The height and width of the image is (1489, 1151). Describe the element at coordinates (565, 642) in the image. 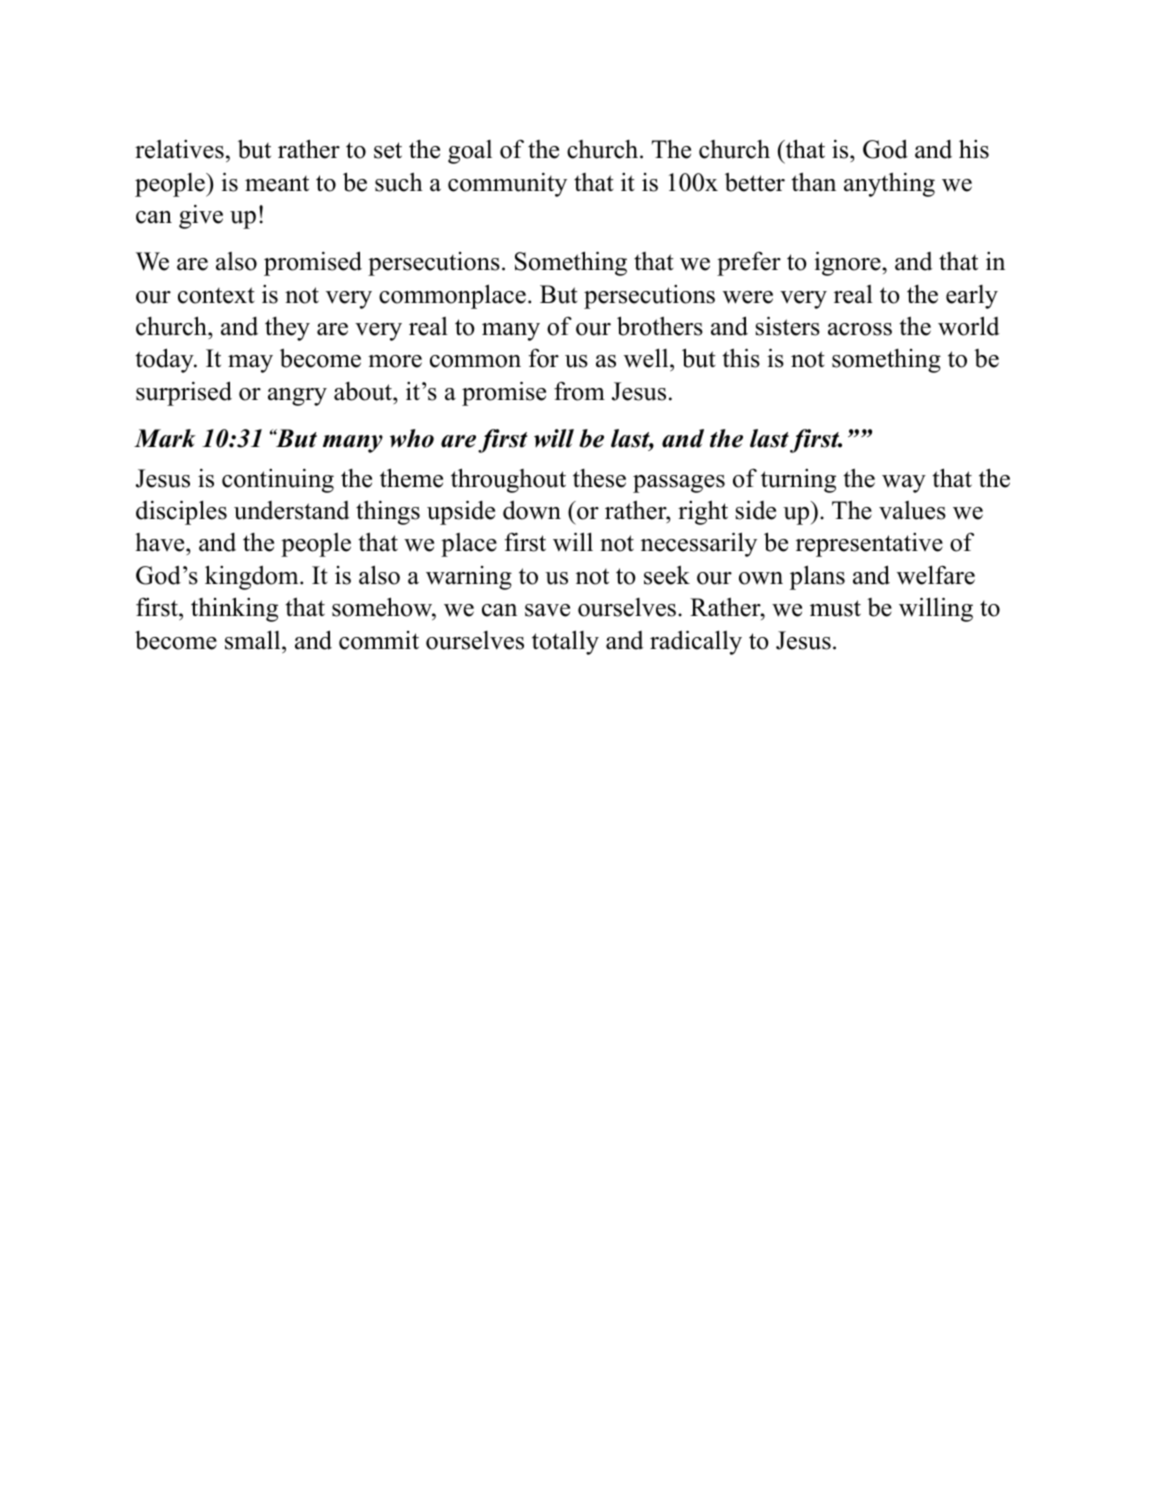

I see `totally` at that location.
